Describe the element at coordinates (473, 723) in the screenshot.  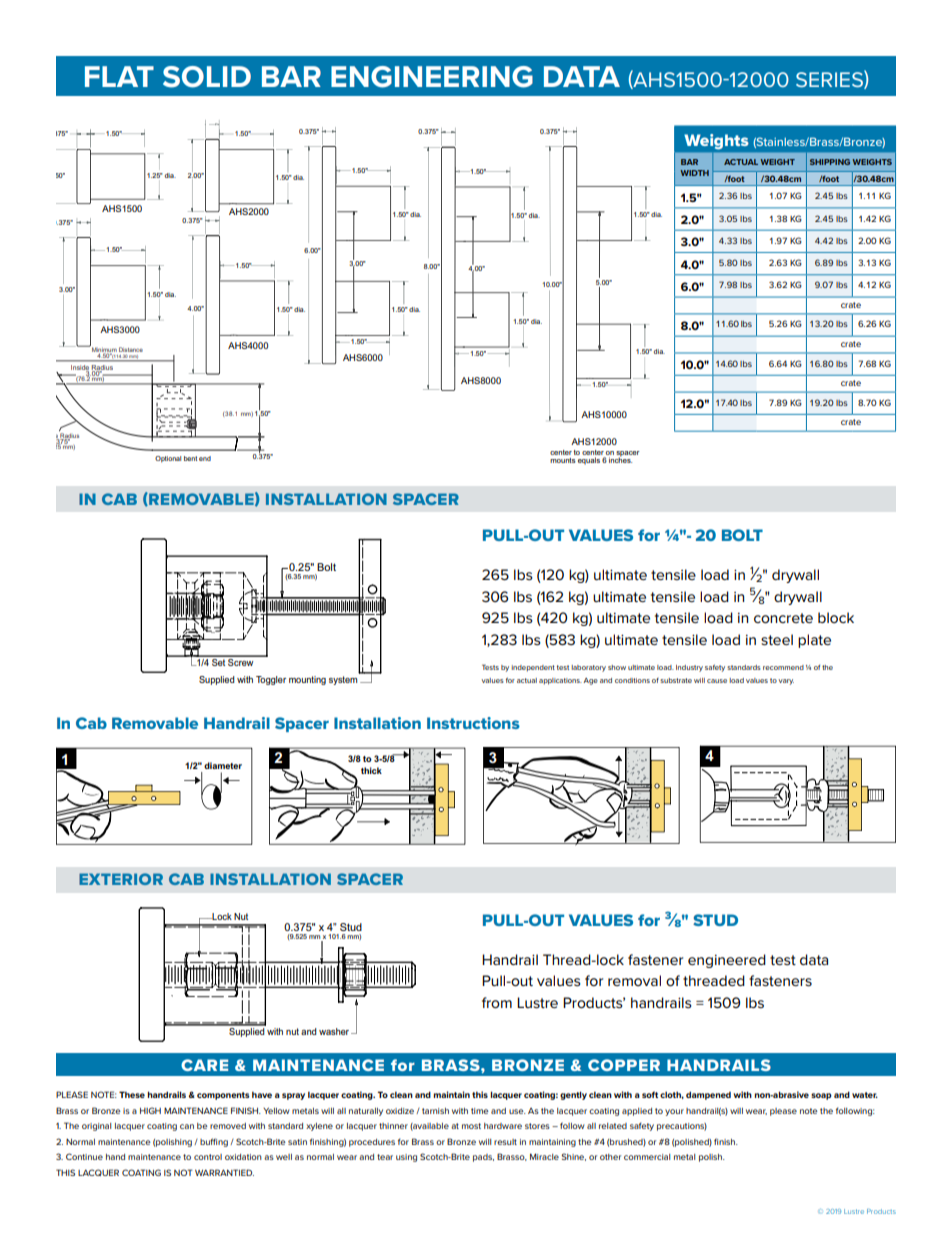
I see `Instructions` at that location.
